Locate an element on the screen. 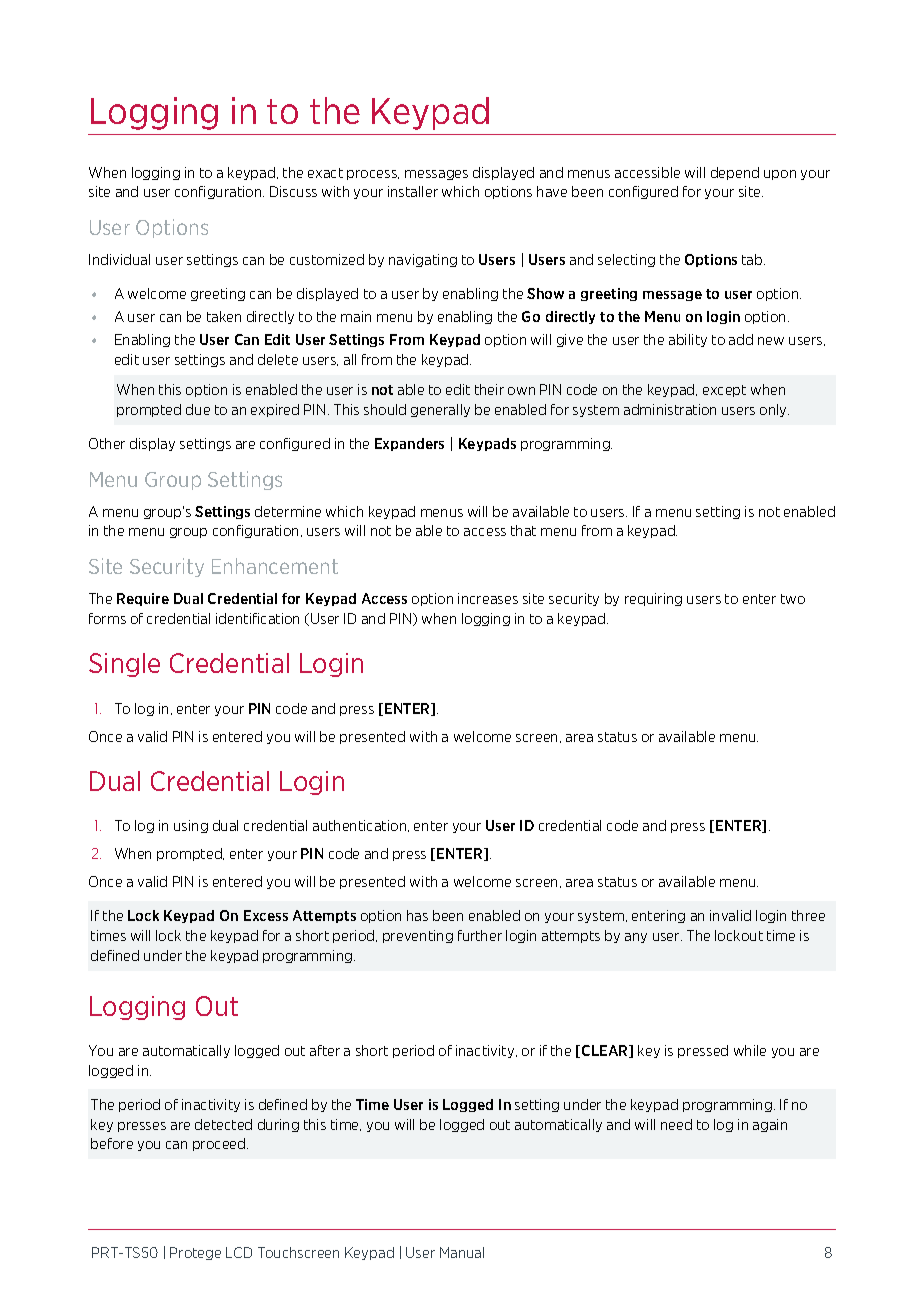 This screenshot has width=924, height=1308. due is located at coordinates (198, 409).
